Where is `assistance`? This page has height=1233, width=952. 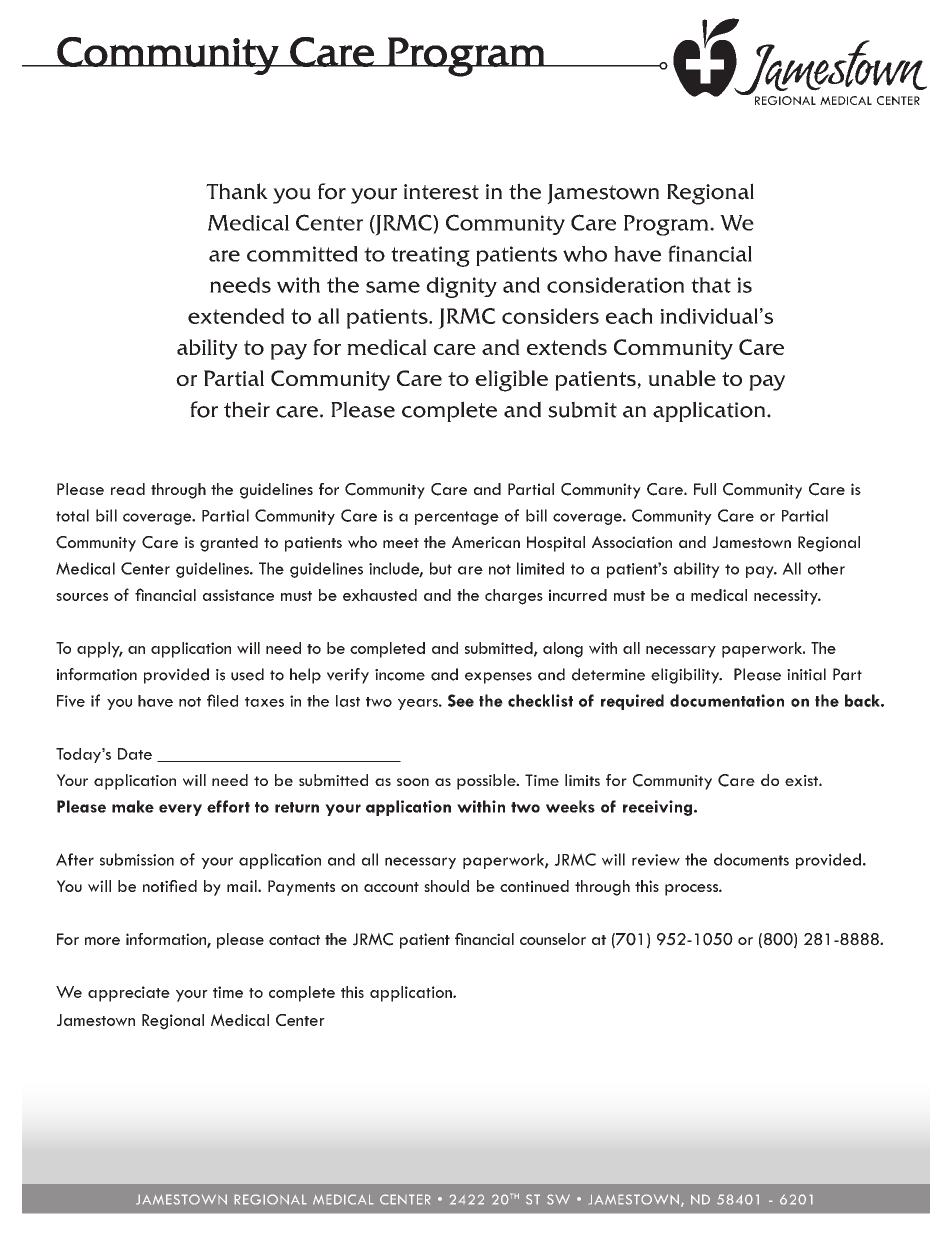
assistance is located at coordinates (238, 595).
